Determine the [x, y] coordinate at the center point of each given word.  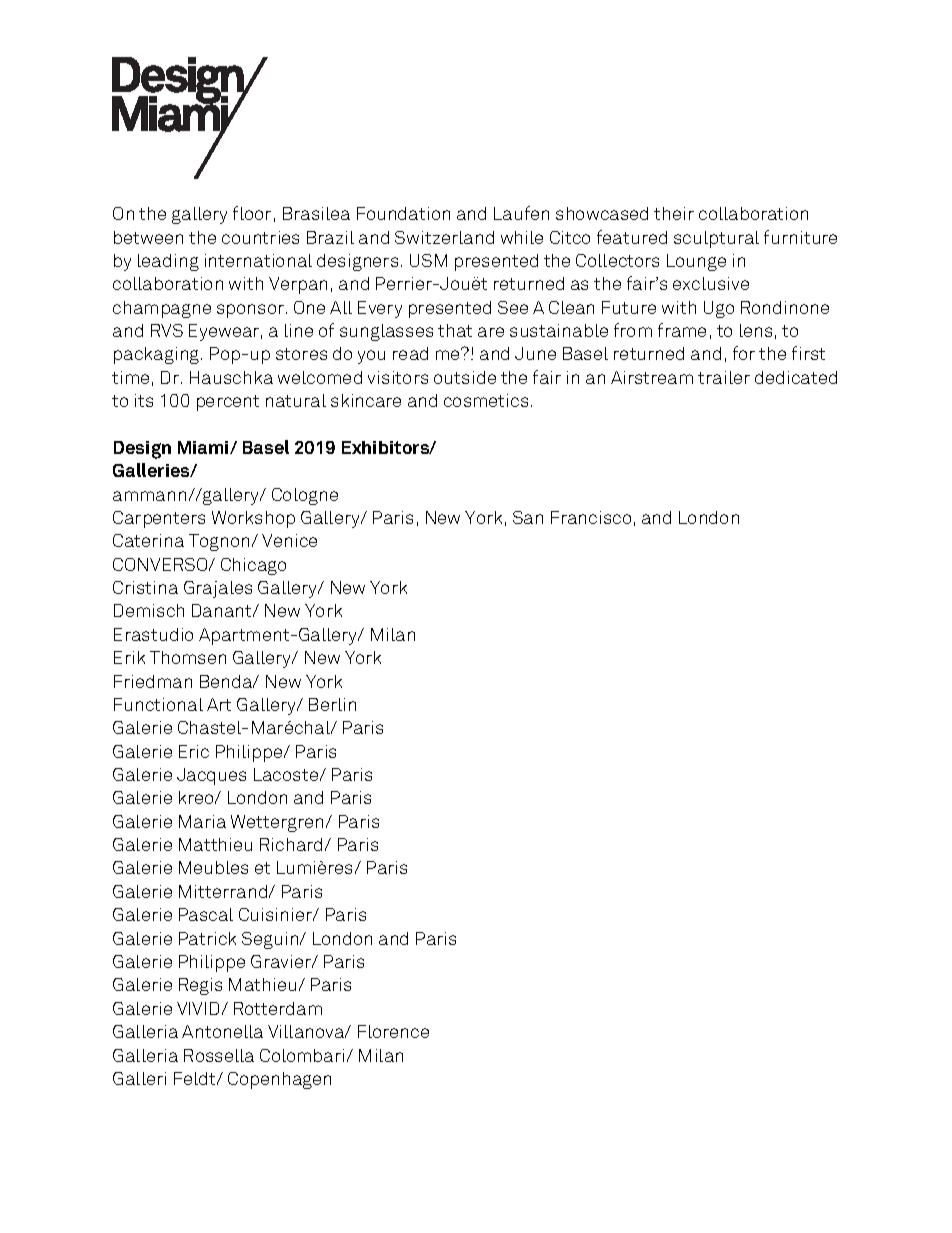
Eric [194, 751]
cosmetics [486, 400]
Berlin [332, 704]
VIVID [198, 1008]
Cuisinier [277, 914]
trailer [724, 377]
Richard [291, 844]
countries [260, 237]
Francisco [591, 517]
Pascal [206, 914]
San [528, 517]
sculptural [716, 239]
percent [228, 403]
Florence [393, 1031]
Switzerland [444, 237]
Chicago [253, 566]
